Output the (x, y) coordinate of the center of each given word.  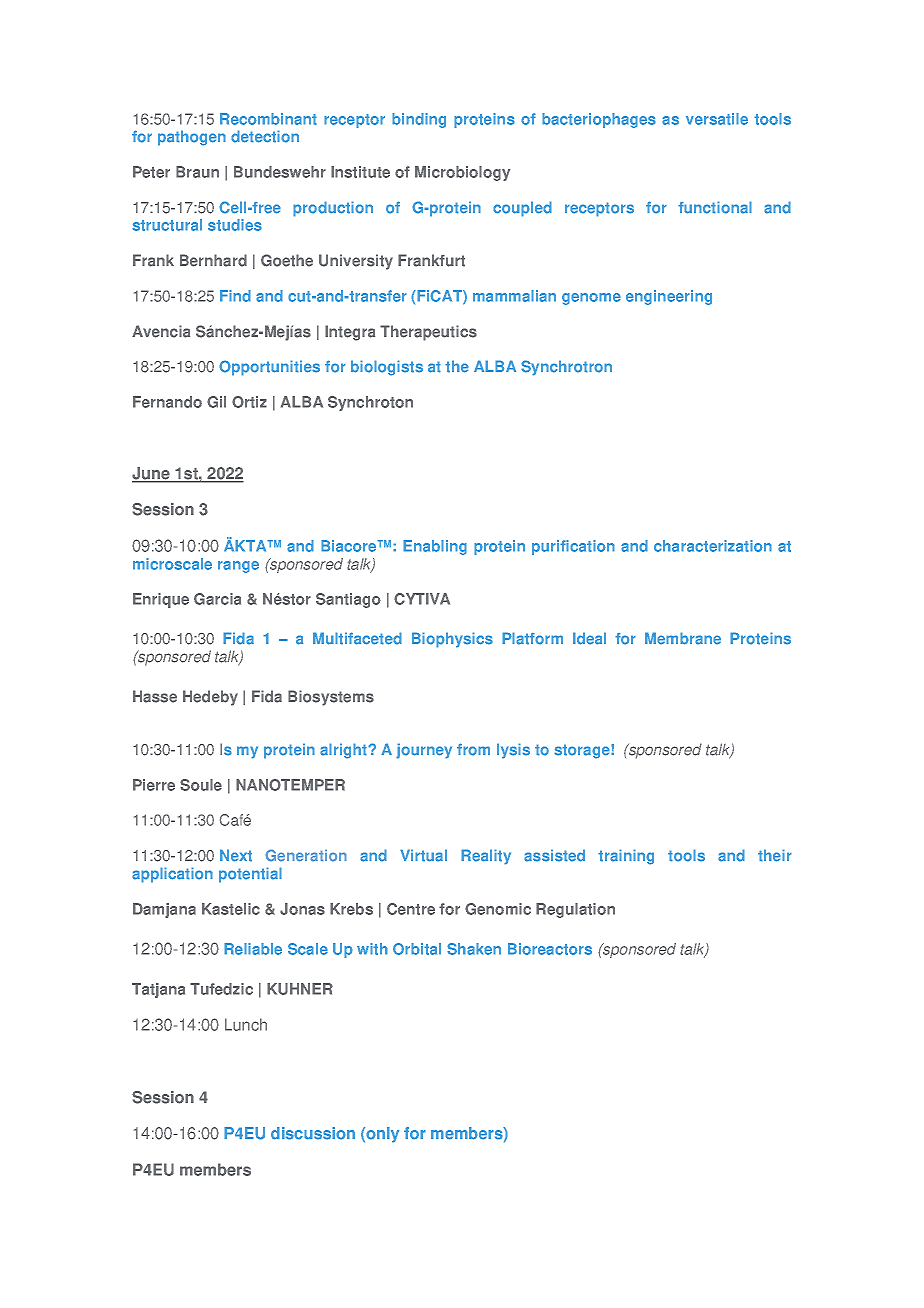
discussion (313, 1133)
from (473, 749)
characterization (713, 546)
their (775, 855)
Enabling (435, 547)
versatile (717, 119)
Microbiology (462, 173)
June (152, 474)
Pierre (154, 785)
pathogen (192, 138)
